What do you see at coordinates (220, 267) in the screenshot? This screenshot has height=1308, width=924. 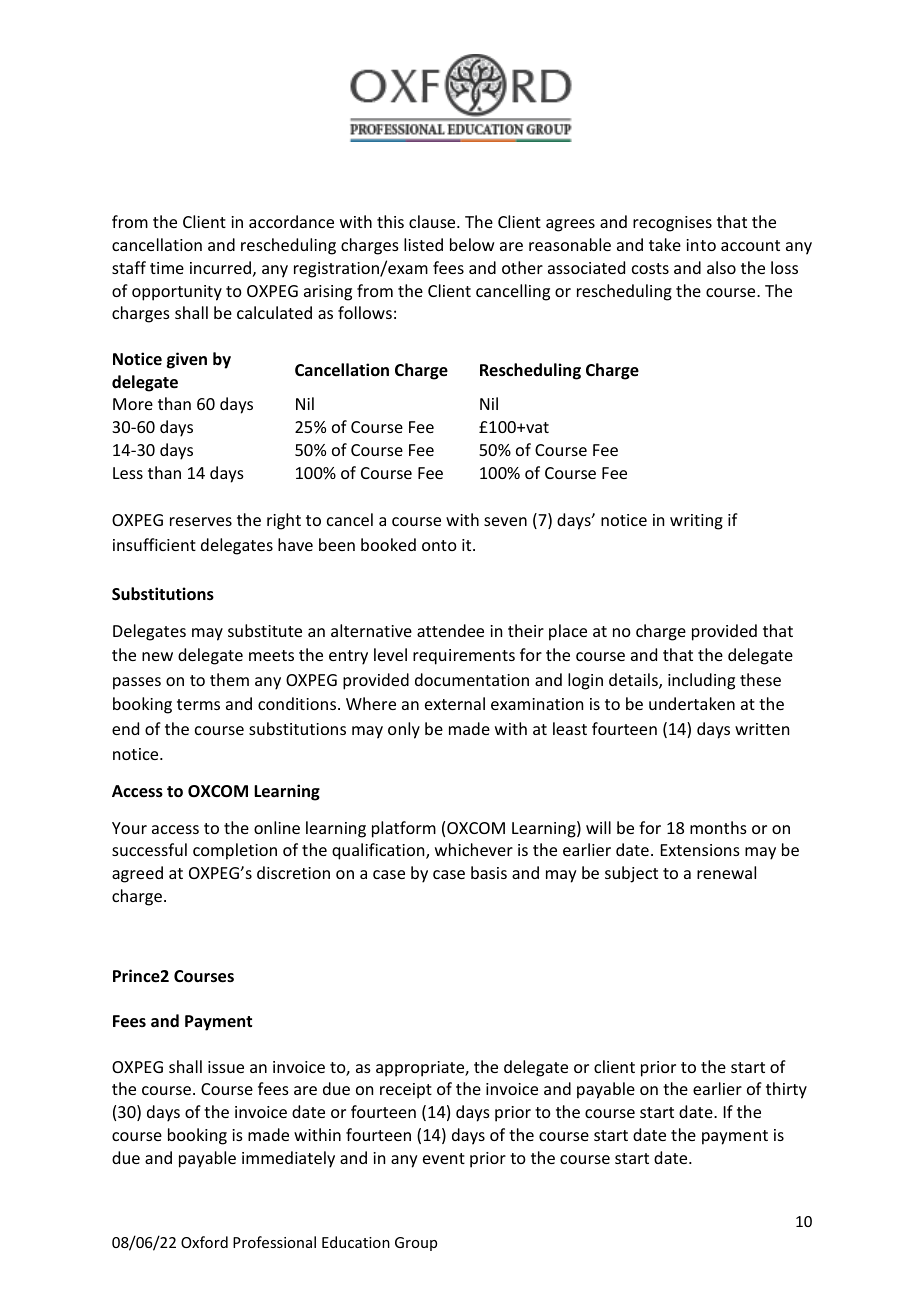 I see `incurred` at bounding box center [220, 267].
